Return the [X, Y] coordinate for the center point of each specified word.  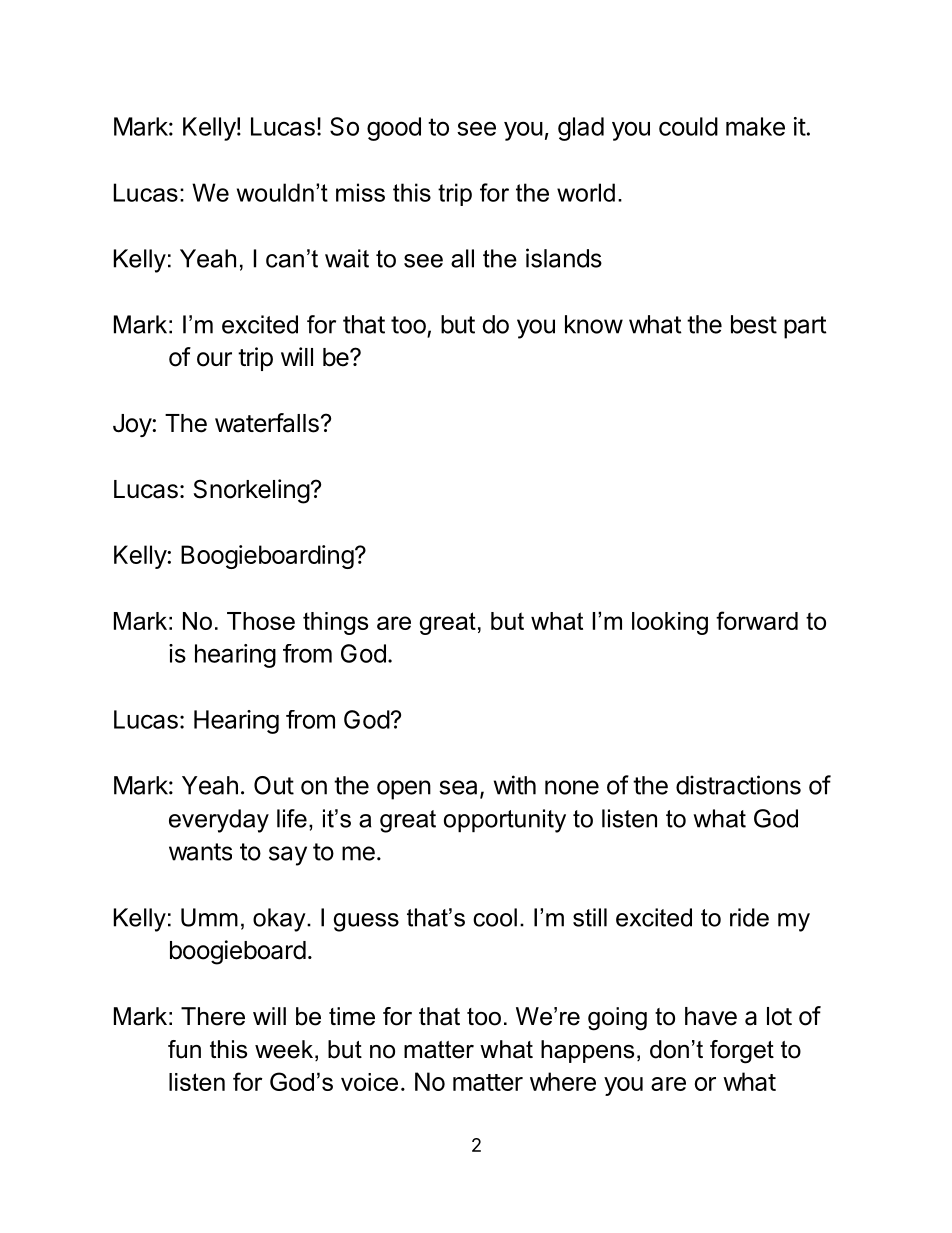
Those [261, 621]
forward [757, 620]
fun [184, 1049]
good [394, 129]
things [335, 623]
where [563, 1081]
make [755, 126]
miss [360, 192]
